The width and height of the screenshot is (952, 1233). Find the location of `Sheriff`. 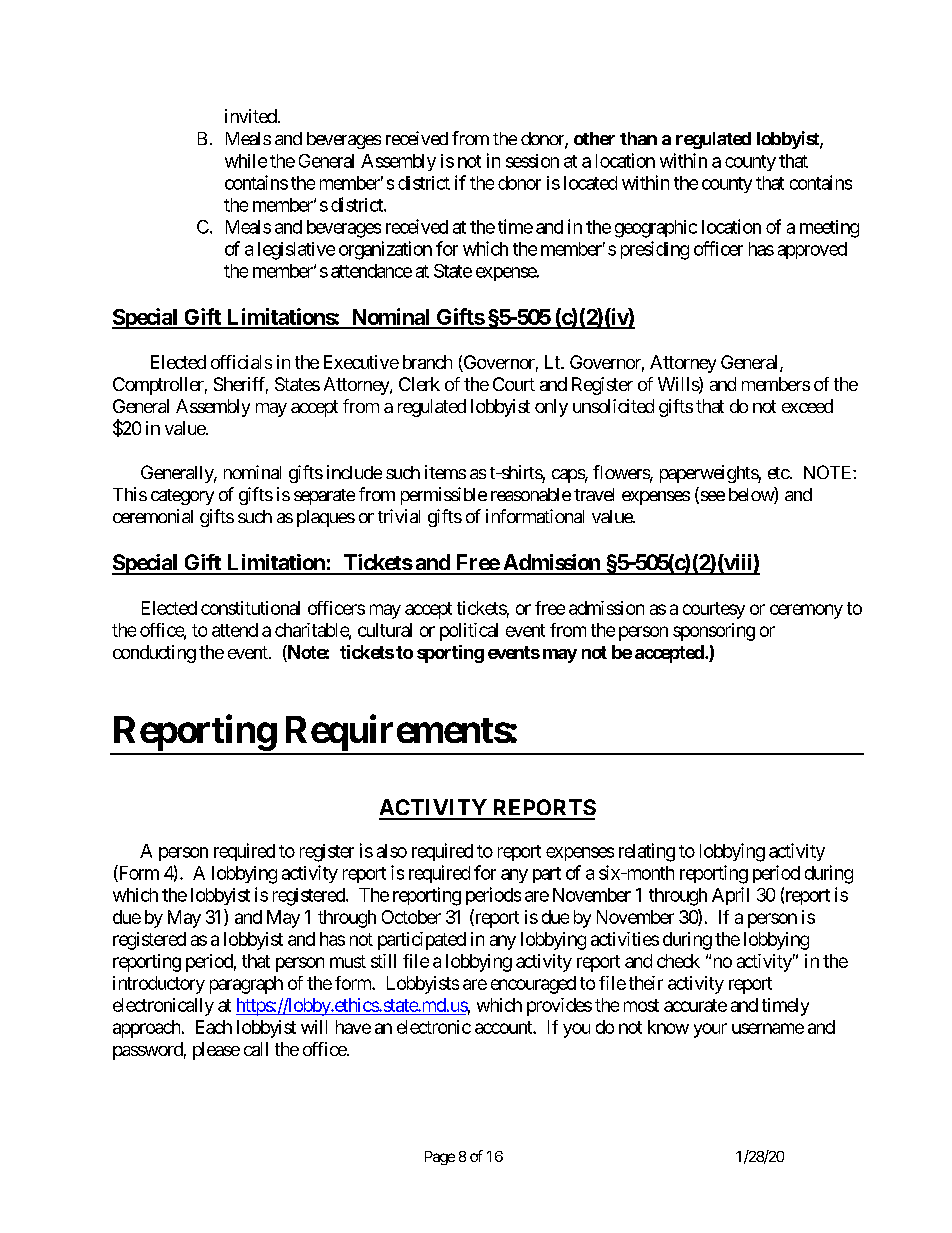

Sheriff is located at coordinates (241, 385).
